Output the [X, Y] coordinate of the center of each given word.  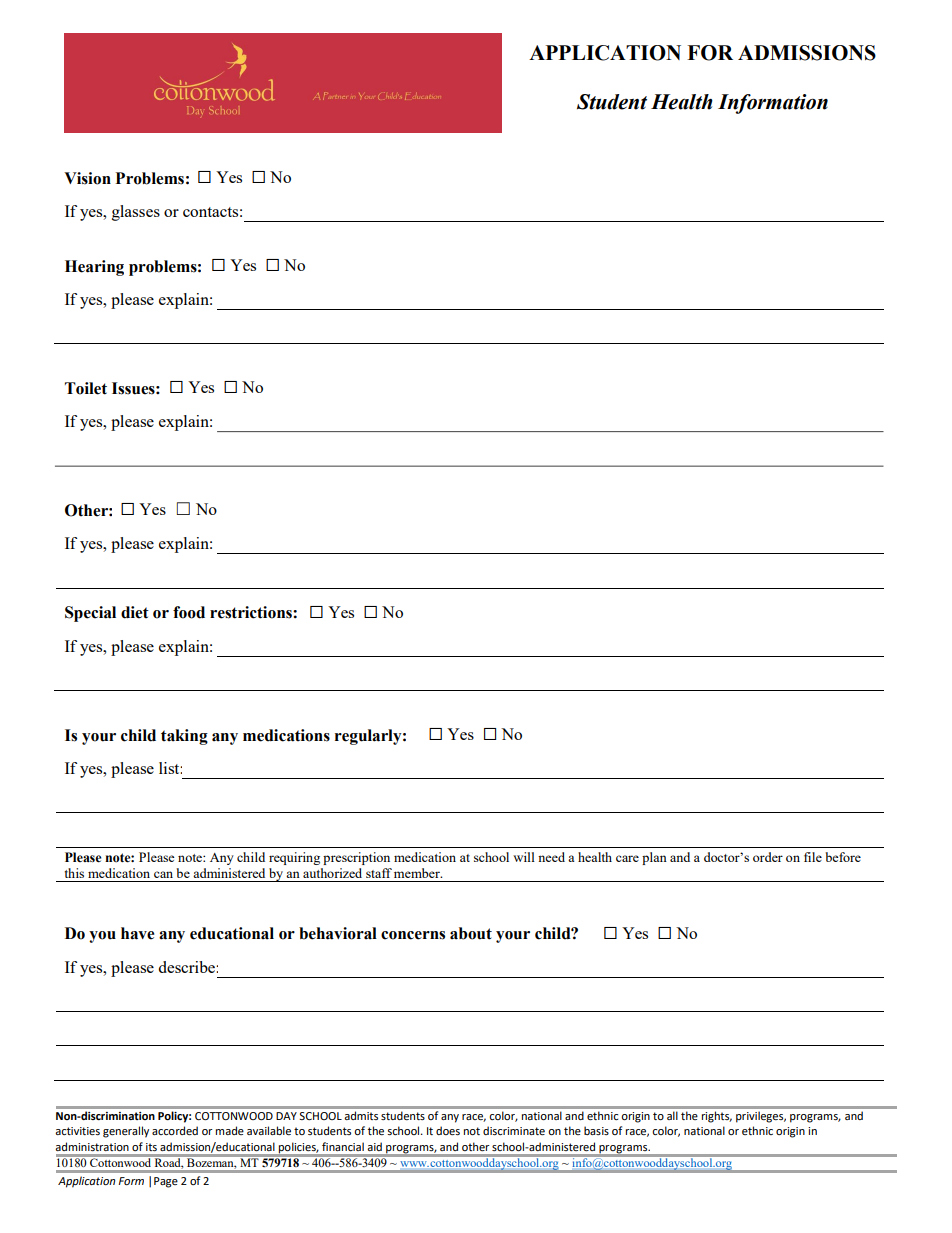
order [768, 857]
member [418, 873]
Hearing [94, 268]
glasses [136, 213]
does [448, 1130]
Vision [87, 178]
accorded [175, 1130]
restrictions [252, 612]
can [163, 874]
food [189, 612]
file [813, 857]
